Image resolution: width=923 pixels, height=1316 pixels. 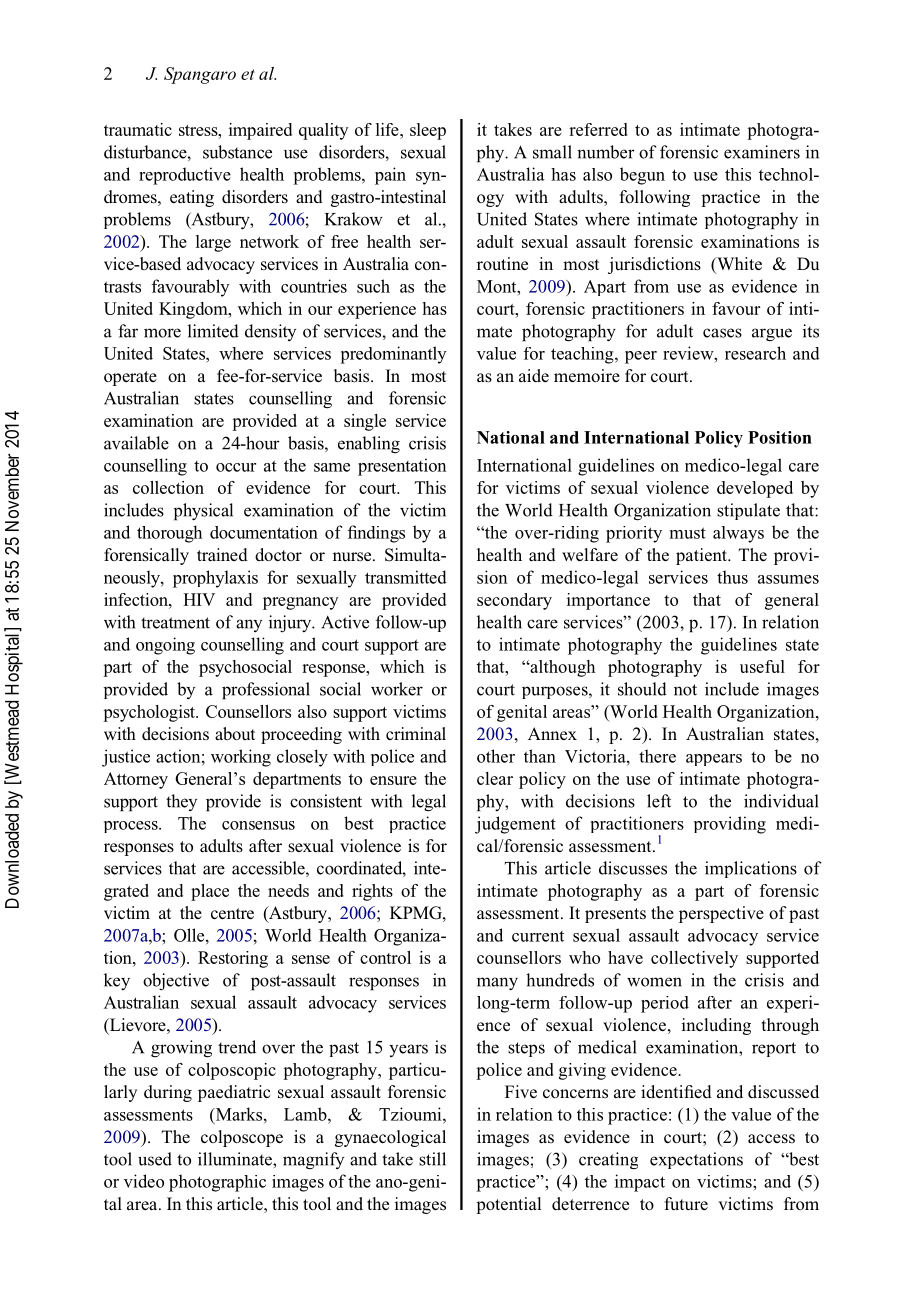 What do you see at coordinates (236, 1159) in the screenshot?
I see `illuminate` at bounding box center [236, 1159].
